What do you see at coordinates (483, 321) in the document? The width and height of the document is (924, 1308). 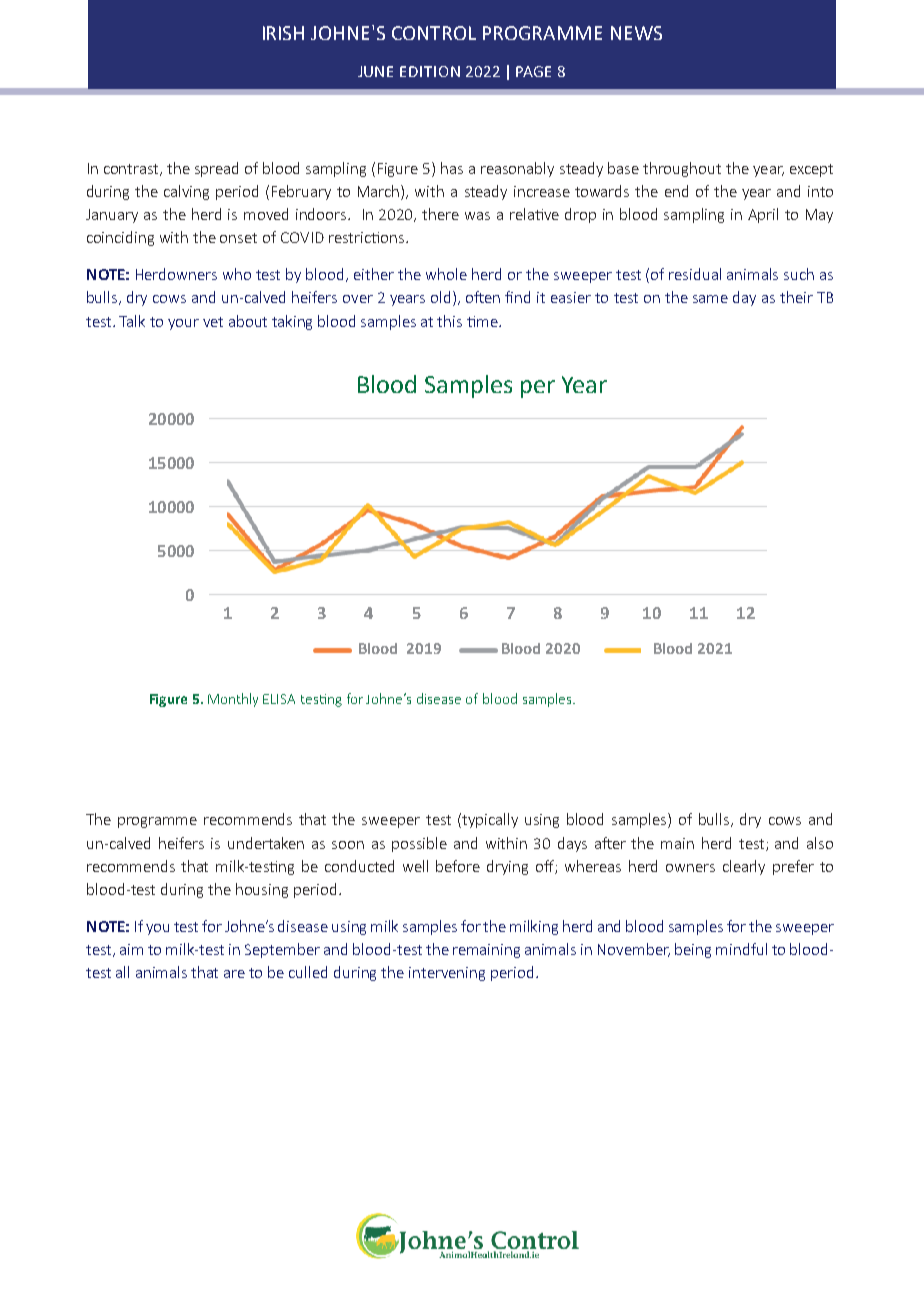 I see `time` at bounding box center [483, 321].
